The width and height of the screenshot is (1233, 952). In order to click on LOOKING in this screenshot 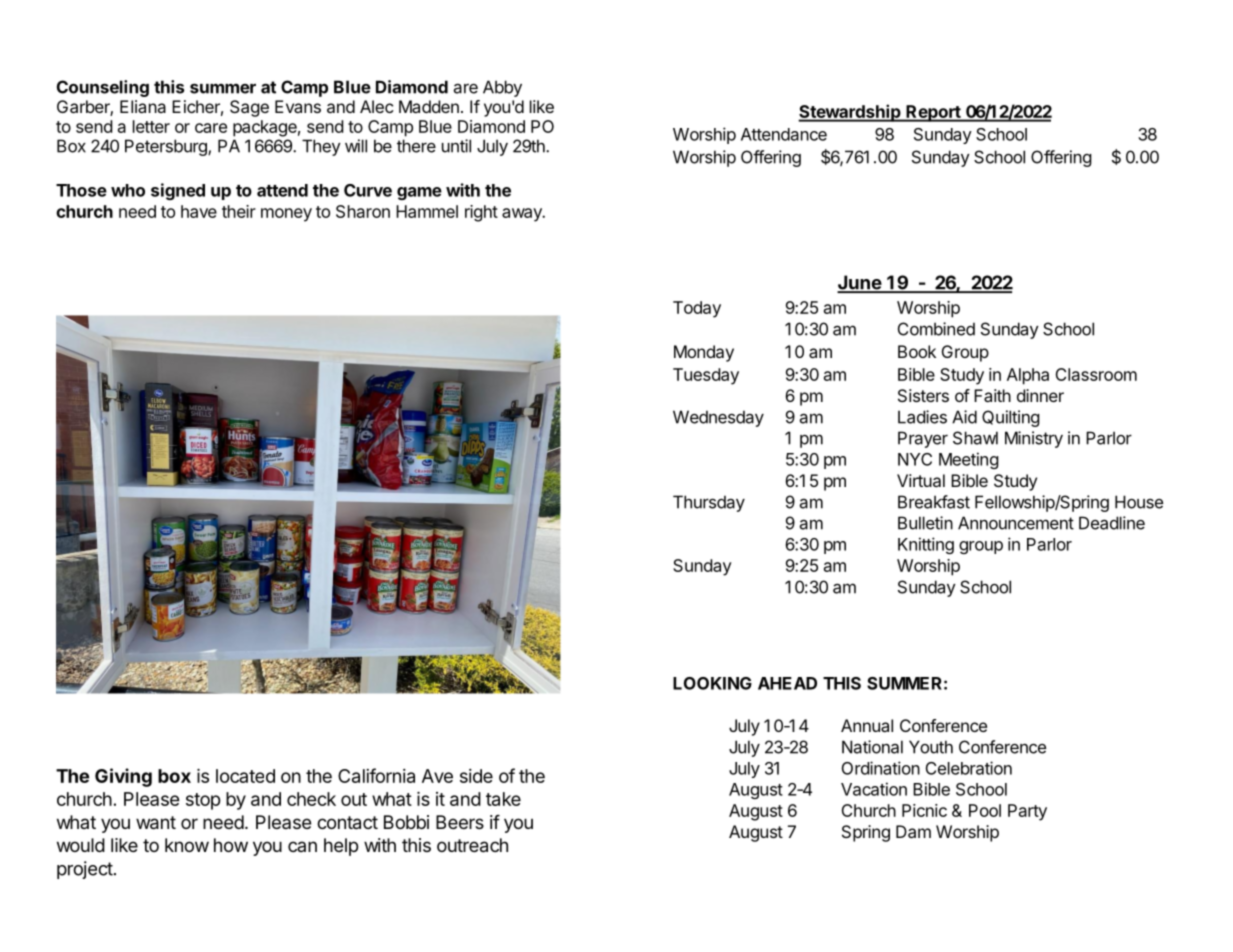, I will do `click(712, 683)`.
